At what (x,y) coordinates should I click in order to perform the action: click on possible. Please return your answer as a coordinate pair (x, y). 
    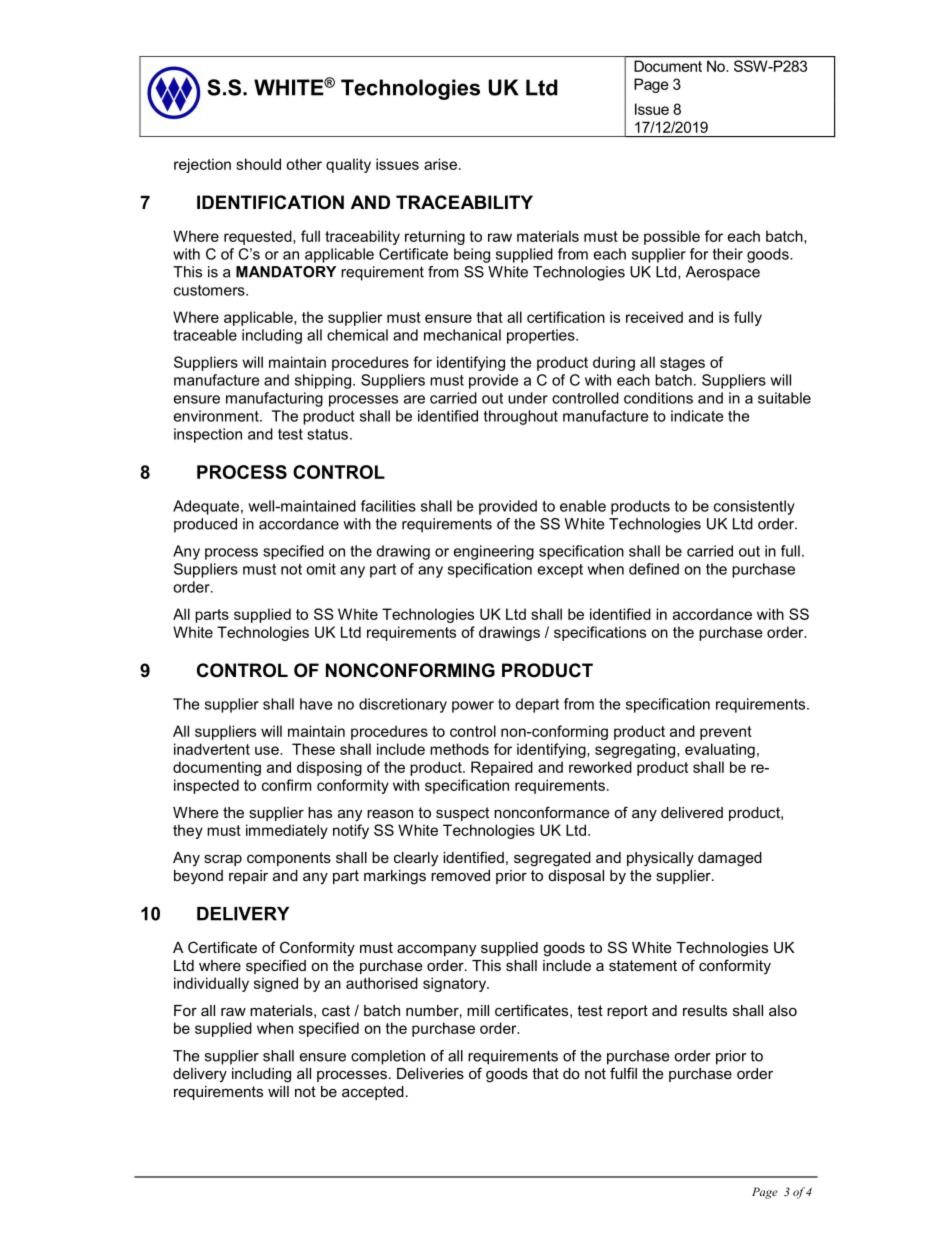
    Looking at the image, I should click on (672, 237).
